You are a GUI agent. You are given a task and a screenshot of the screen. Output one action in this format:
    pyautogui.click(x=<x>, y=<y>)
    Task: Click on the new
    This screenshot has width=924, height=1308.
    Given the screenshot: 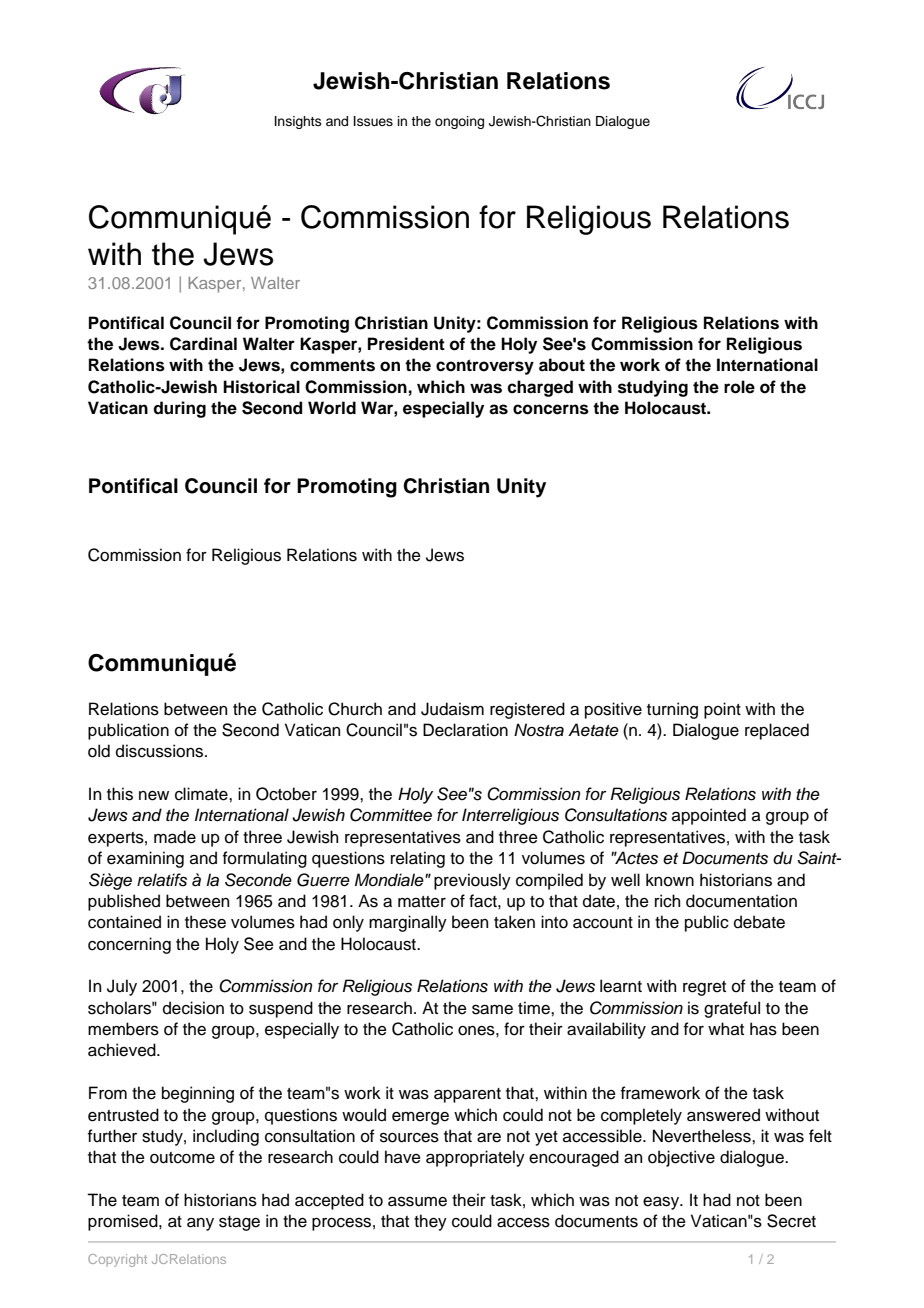 What is the action you would take?
    pyautogui.click(x=154, y=796)
